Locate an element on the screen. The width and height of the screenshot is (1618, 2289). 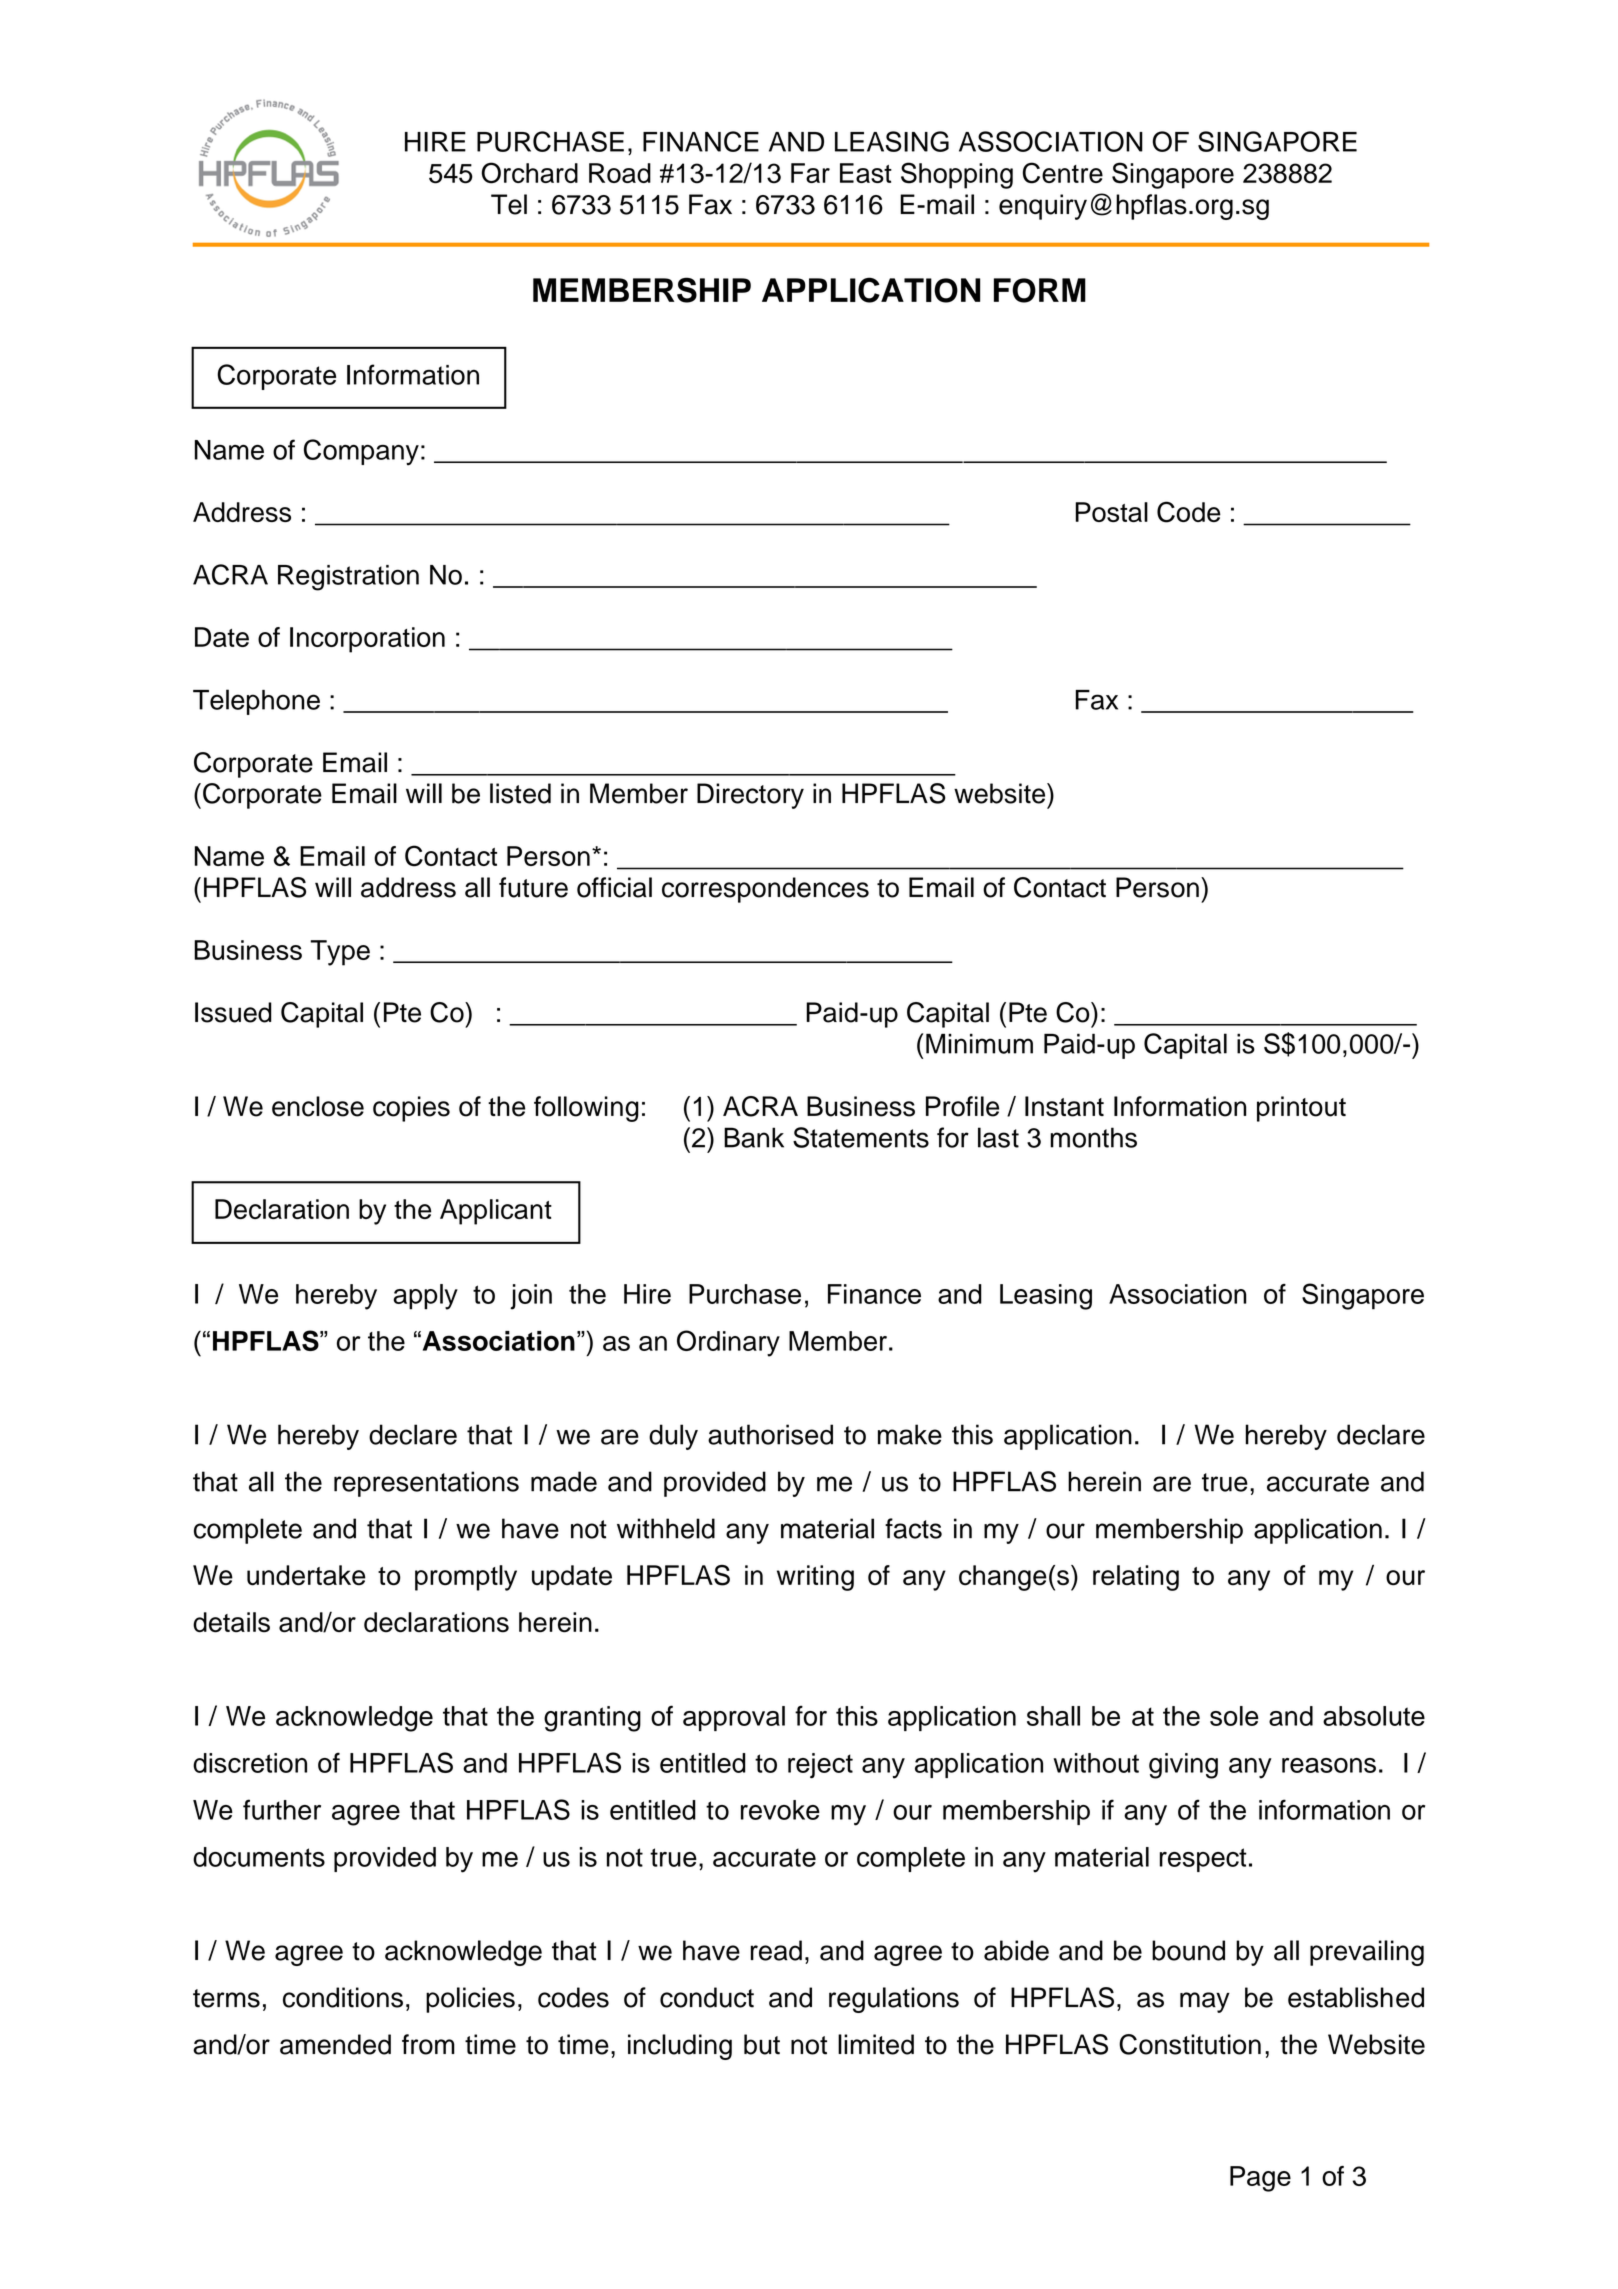
Directory is located at coordinates (750, 796).
